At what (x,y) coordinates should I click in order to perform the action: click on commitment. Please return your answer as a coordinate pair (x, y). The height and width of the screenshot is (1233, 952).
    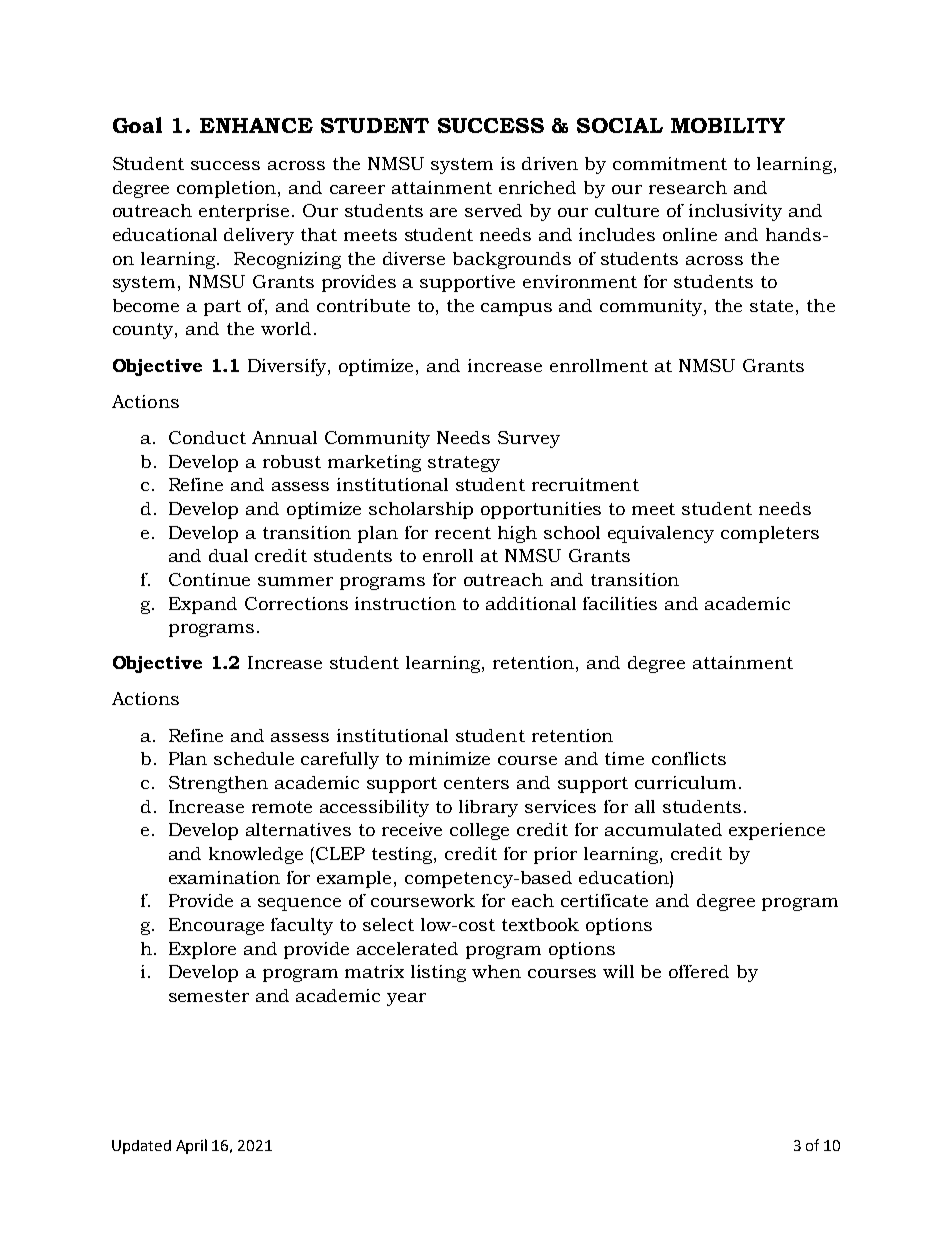
    Looking at the image, I should click on (670, 163).
